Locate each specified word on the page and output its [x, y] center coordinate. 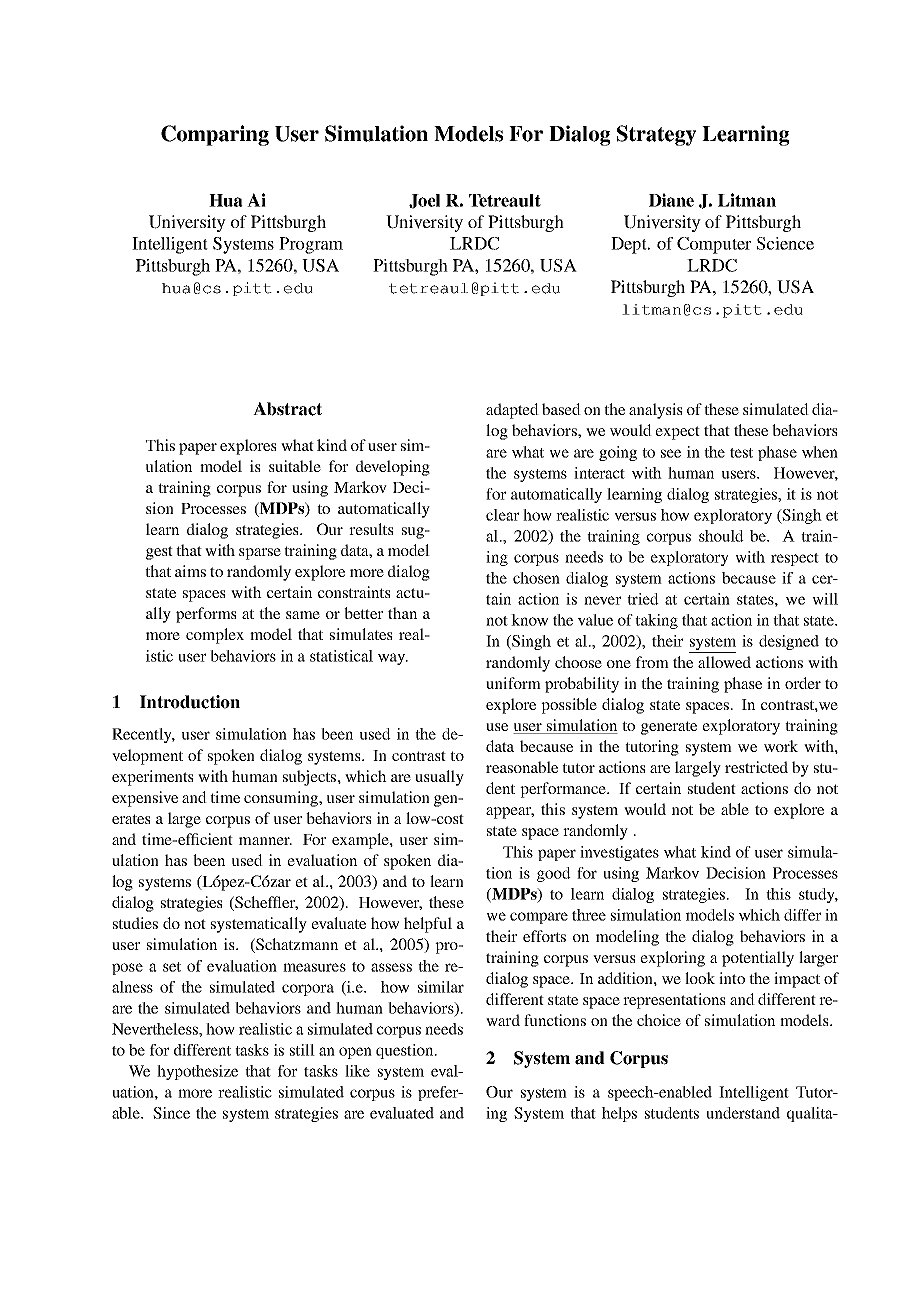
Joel [424, 201]
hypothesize [197, 1072]
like [357, 1071]
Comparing [215, 135]
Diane [671, 200]
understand [743, 1113]
